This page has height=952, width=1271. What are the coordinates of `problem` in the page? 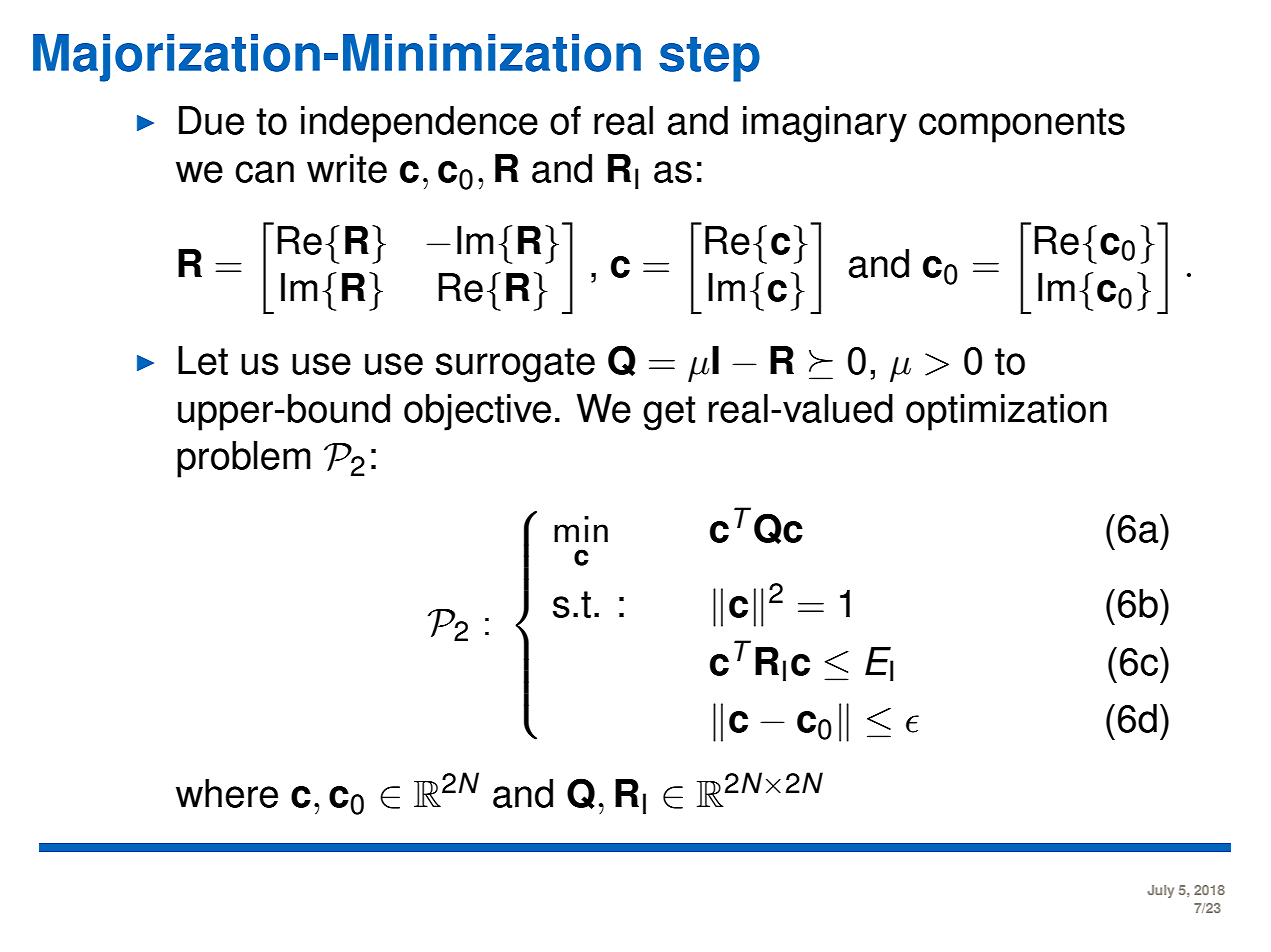 It's located at (244, 459).
